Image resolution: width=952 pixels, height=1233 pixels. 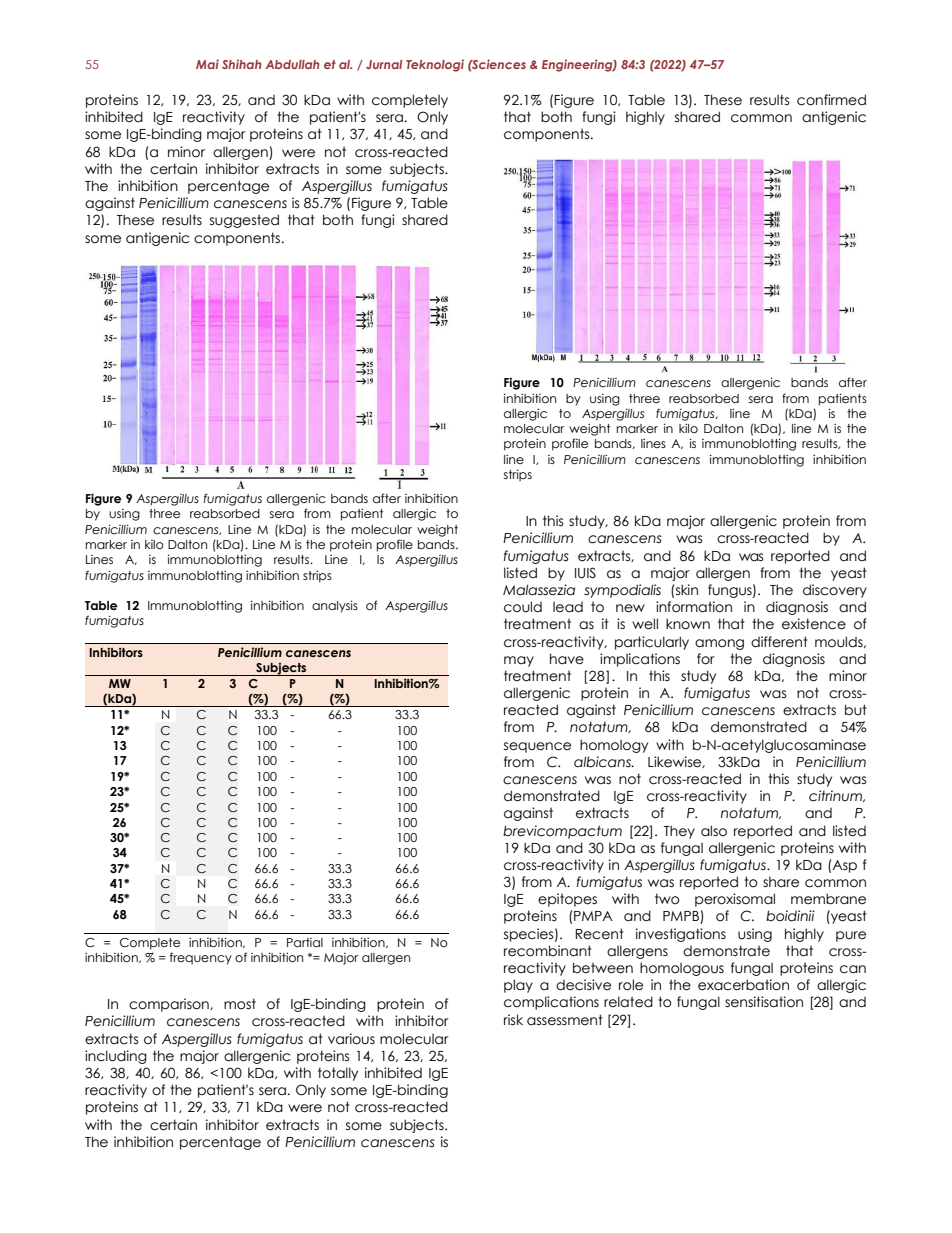 I want to click on discovery, so click(x=835, y=591).
